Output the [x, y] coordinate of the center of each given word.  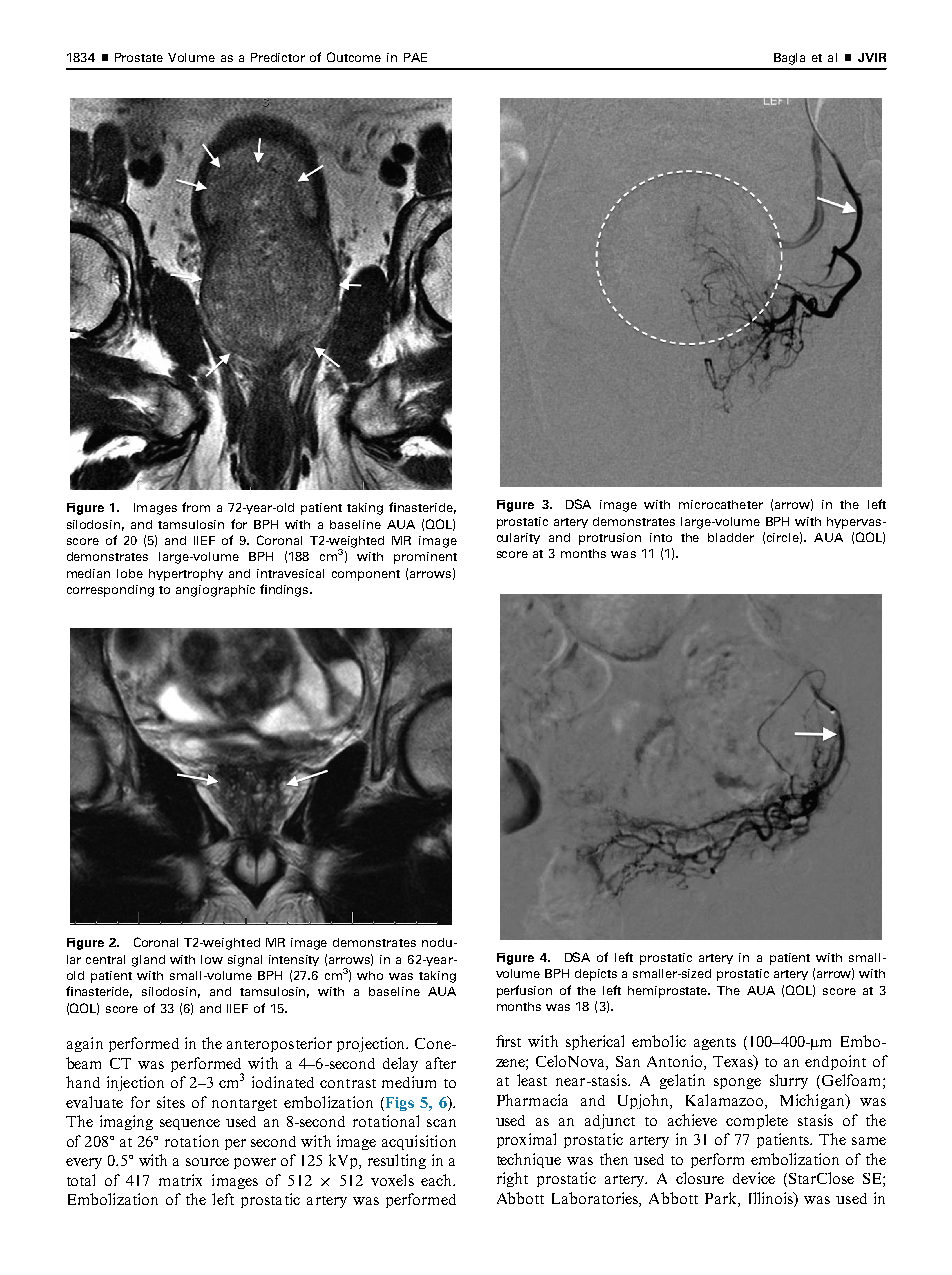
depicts [596, 975]
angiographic [215, 591]
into [661, 537]
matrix [180, 1180]
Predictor [278, 57]
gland [148, 961]
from [196, 507]
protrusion [610, 539]
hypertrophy [186, 575]
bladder [731, 537]
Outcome [354, 57]
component [366, 575]
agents [715, 1044]
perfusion [524, 991]
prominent [425, 558]
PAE [415, 57]
